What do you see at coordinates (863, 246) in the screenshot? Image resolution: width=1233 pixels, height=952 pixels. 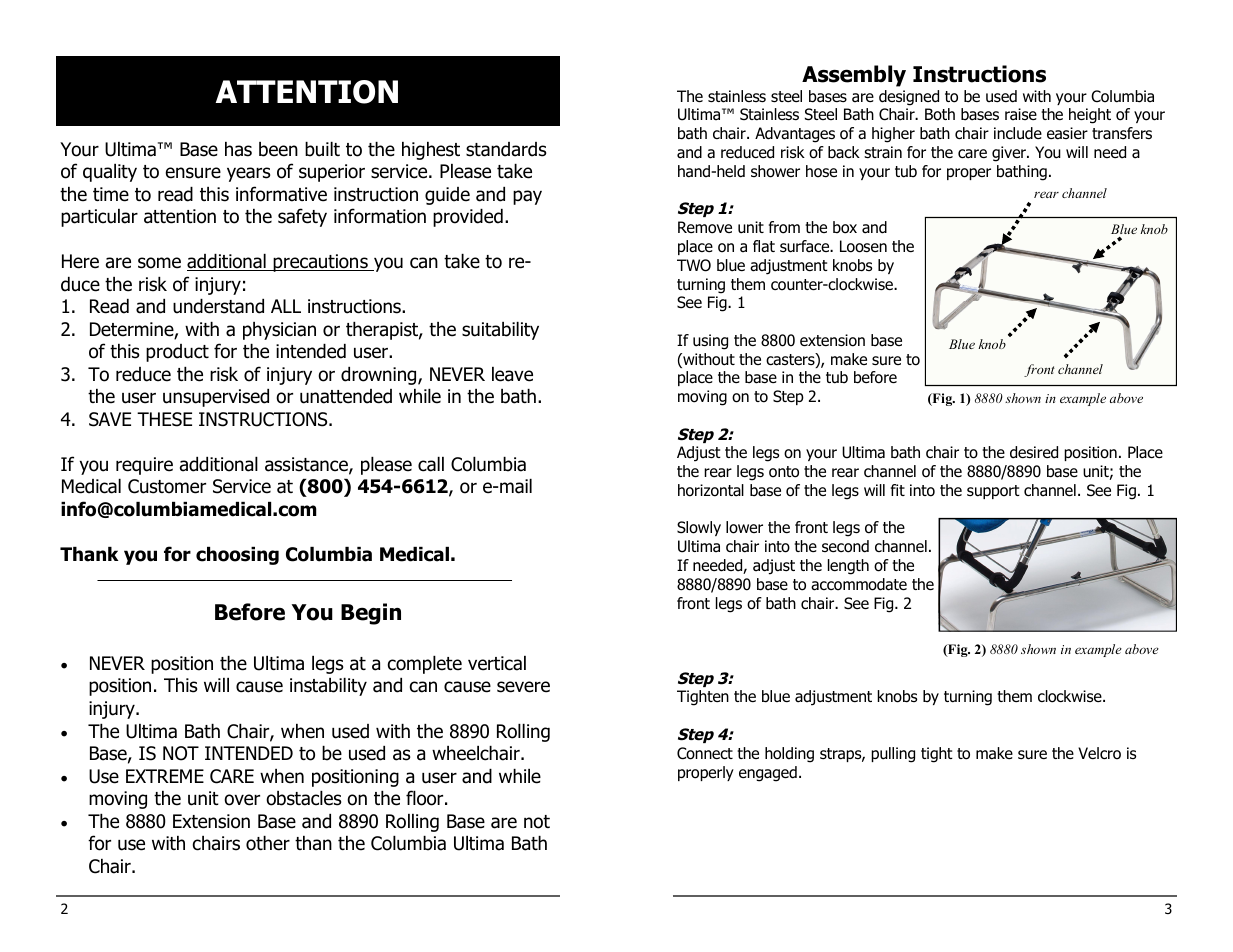 I see `Loosen` at bounding box center [863, 246].
